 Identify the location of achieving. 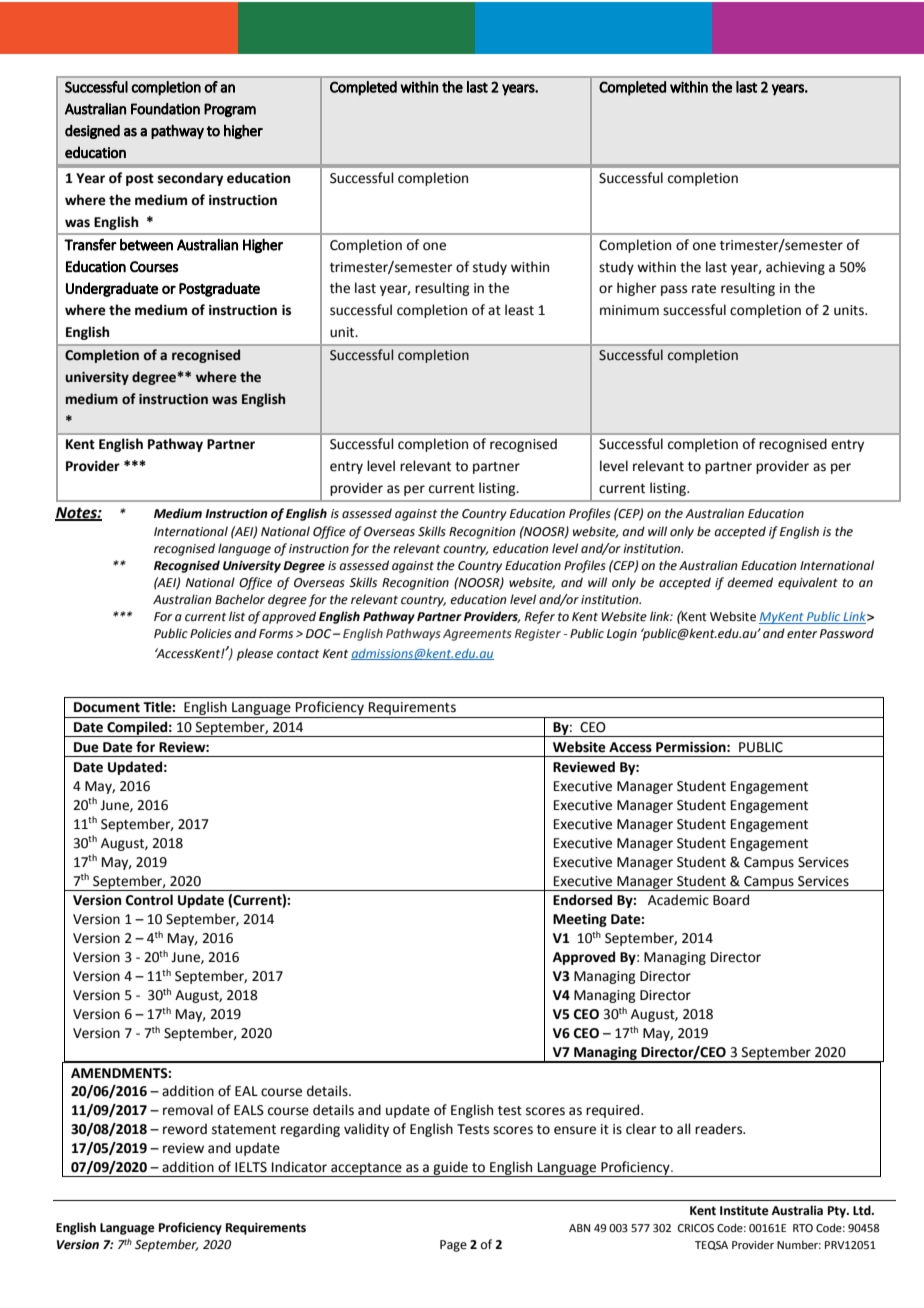
(795, 268).
